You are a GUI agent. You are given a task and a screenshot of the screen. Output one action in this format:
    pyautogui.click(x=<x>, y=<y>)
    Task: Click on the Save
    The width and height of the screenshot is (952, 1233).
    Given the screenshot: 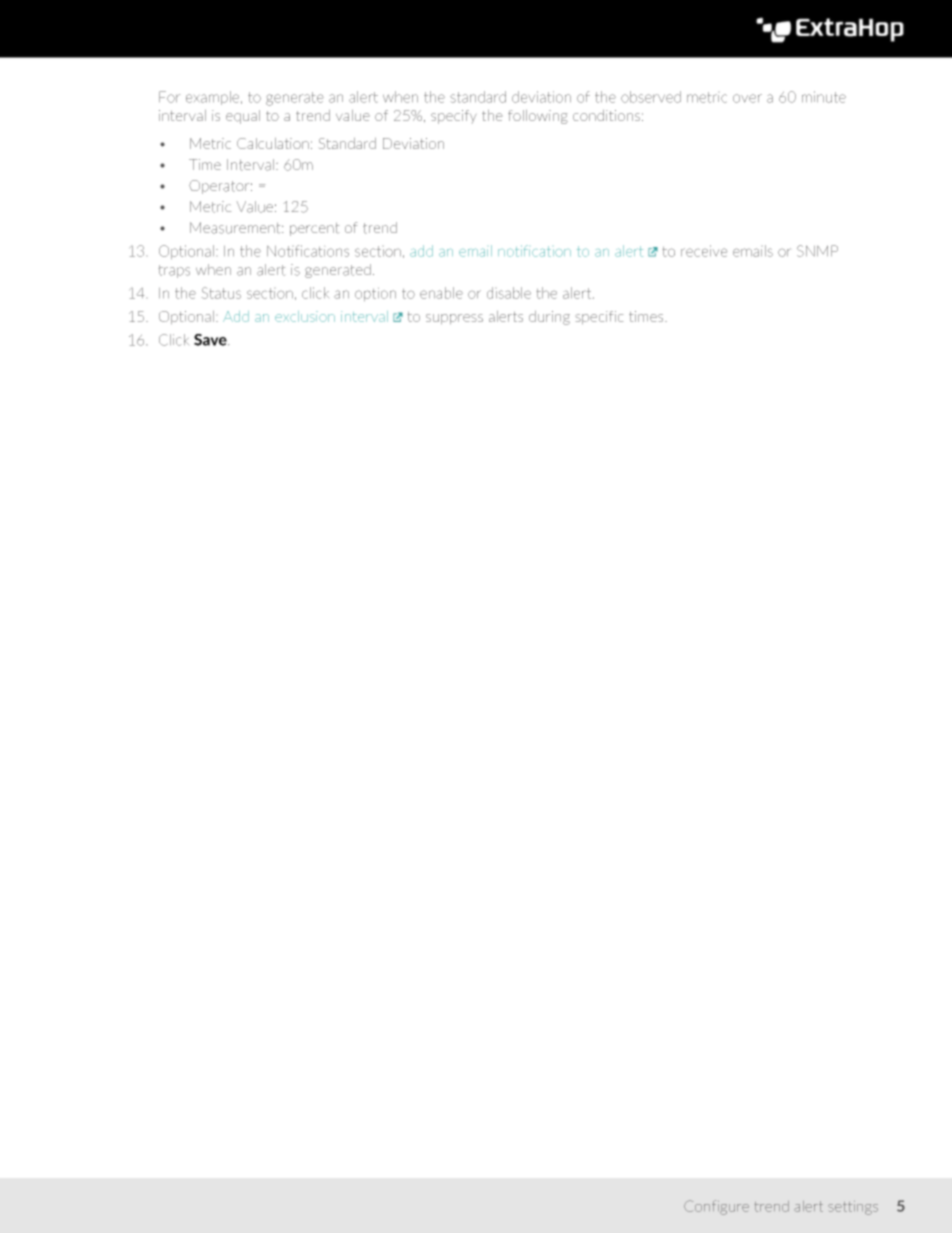 What is the action you would take?
    pyautogui.click(x=211, y=340)
